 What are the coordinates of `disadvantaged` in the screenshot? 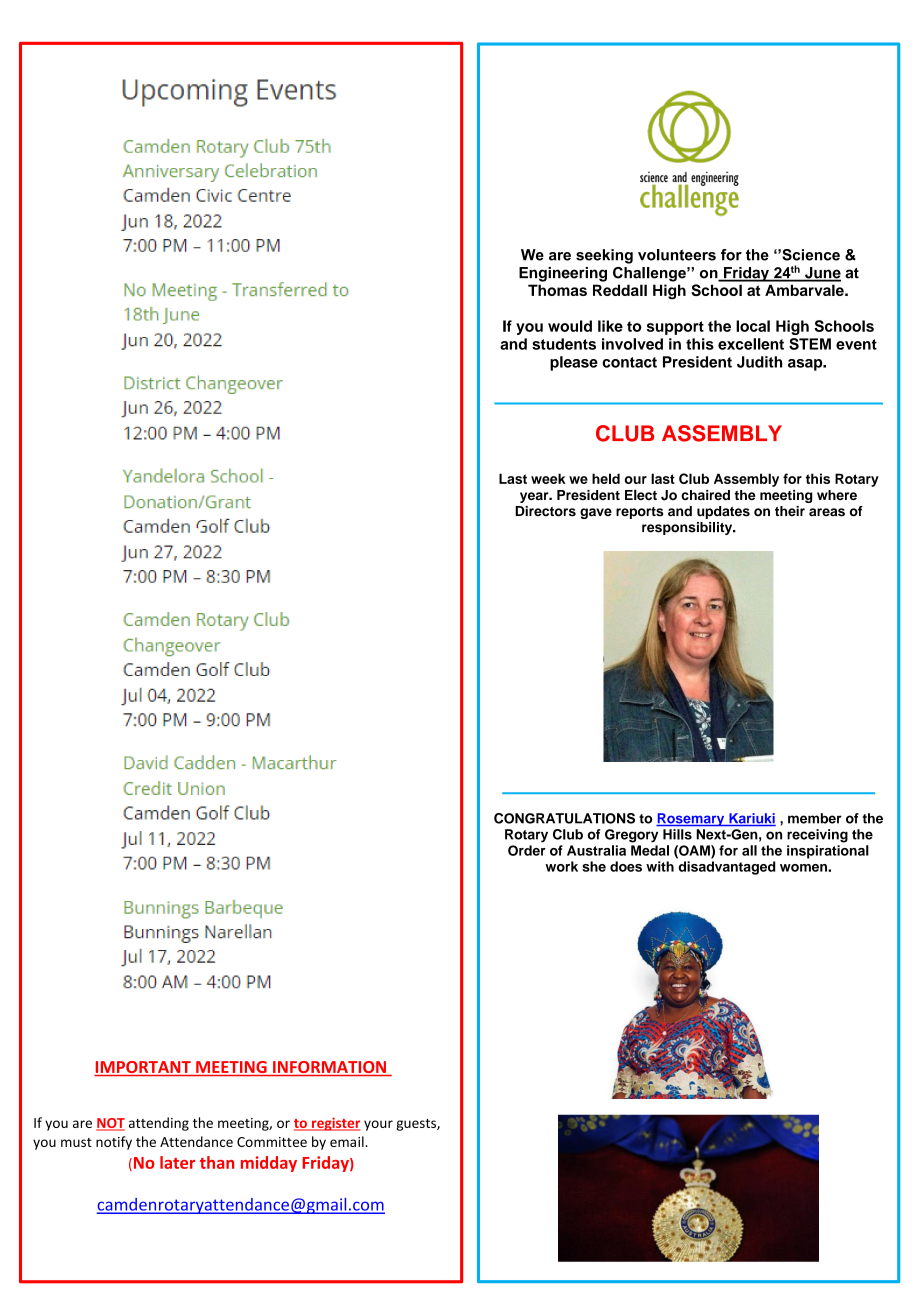 It's located at (727, 868).
